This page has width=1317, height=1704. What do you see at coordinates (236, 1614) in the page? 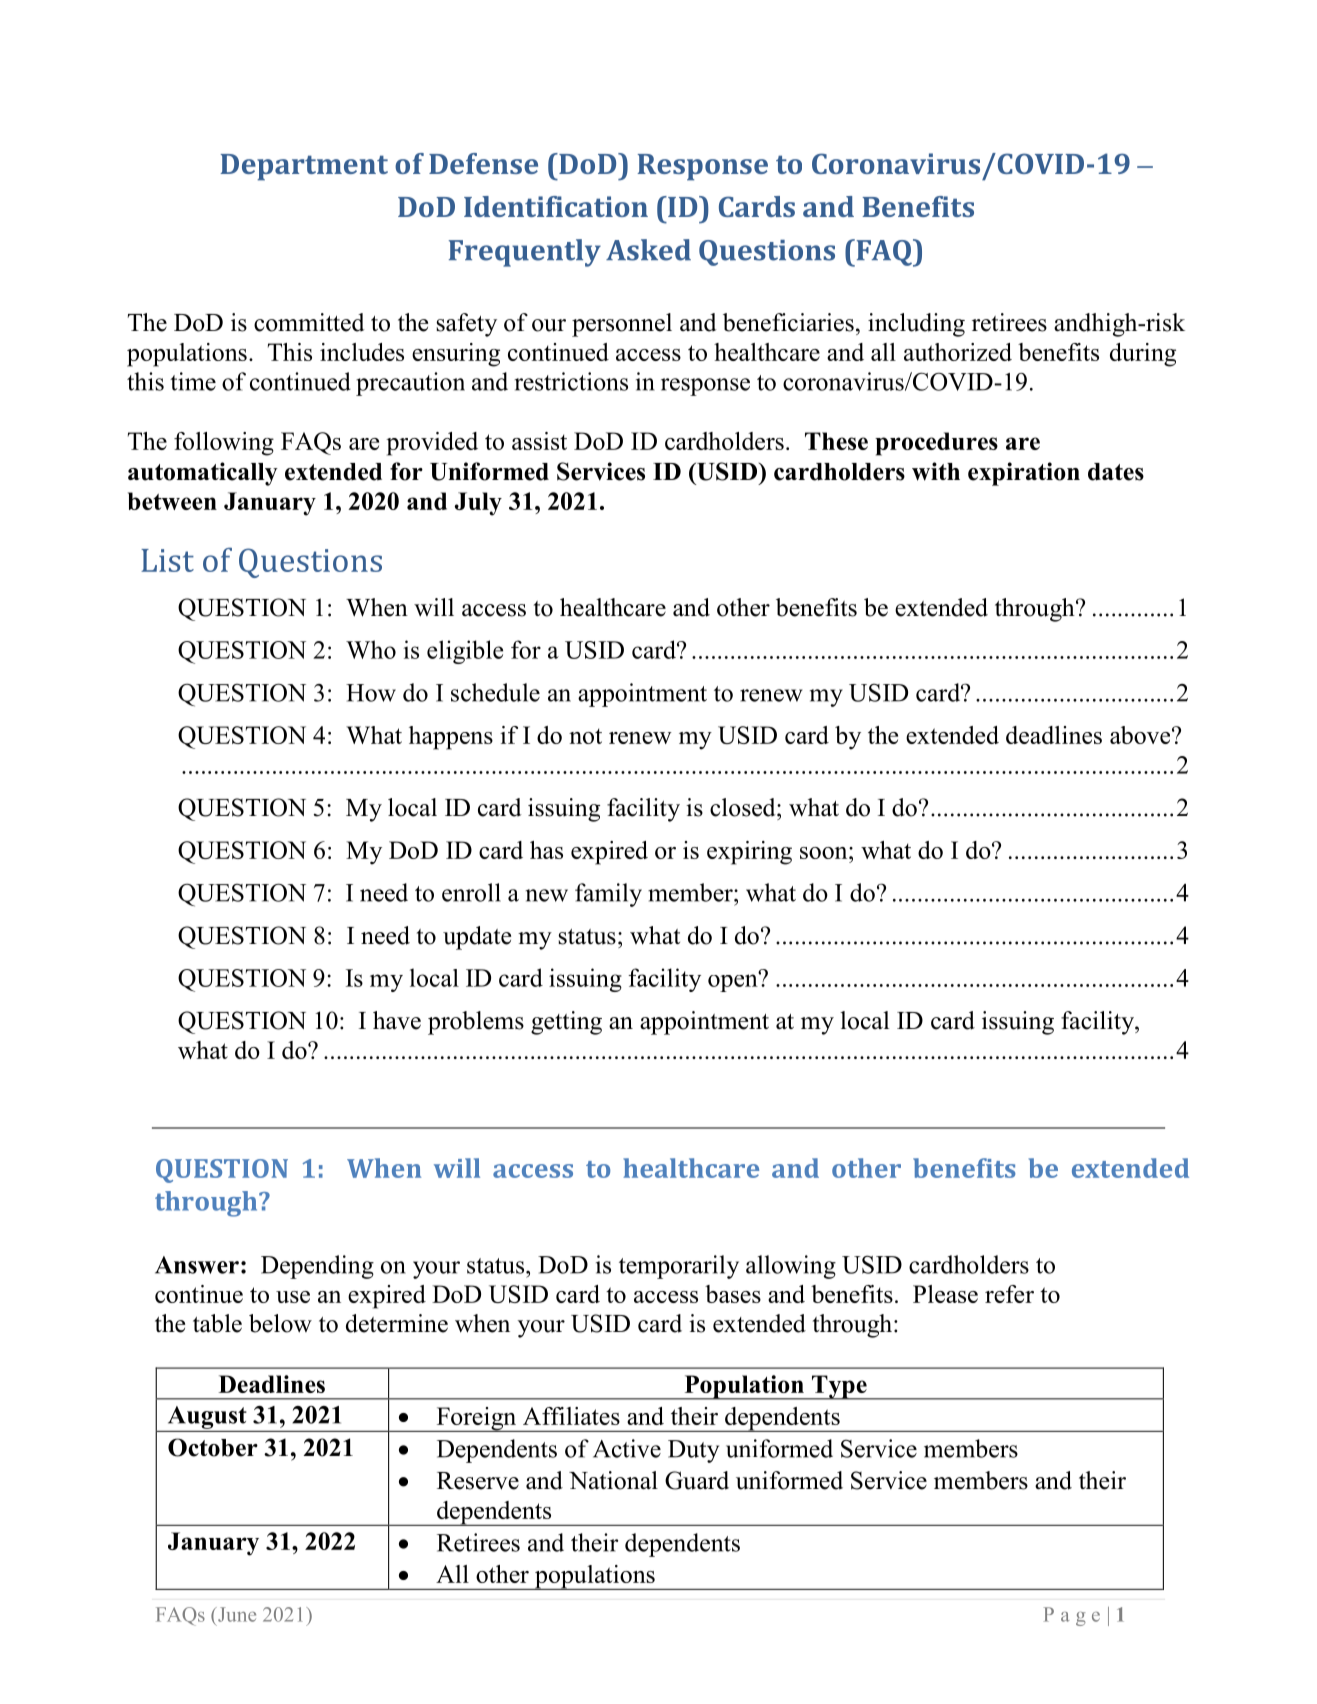
I see `June` at bounding box center [236, 1614].
